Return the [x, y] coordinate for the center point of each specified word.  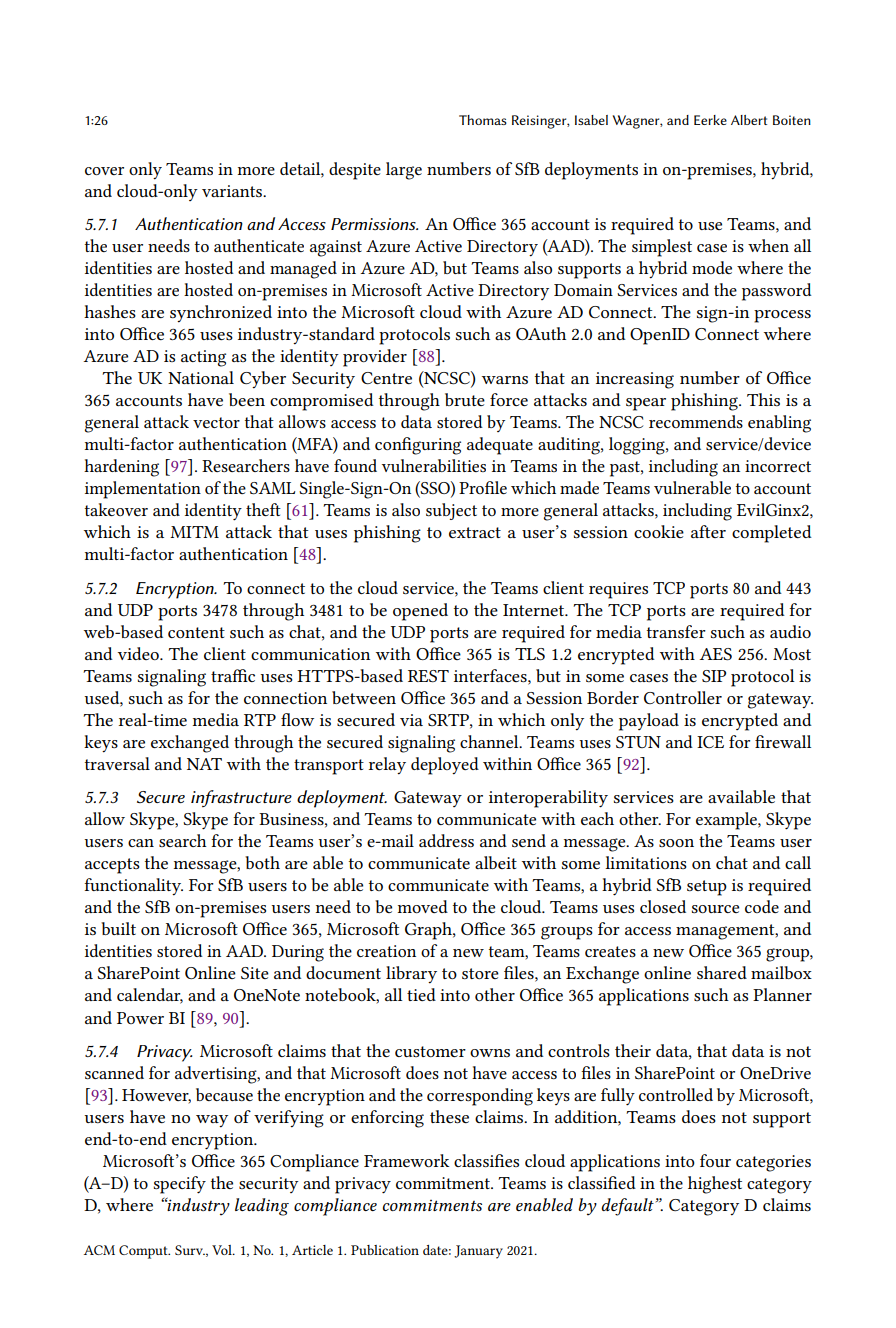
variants [233, 191]
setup [707, 888]
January [478, 1252]
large [404, 171]
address [446, 840]
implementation [143, 490]
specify [180, 1185]
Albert [749, 120]
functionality [133, 887]
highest [715, 1185]
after [708, 531]
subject [451, 511]
